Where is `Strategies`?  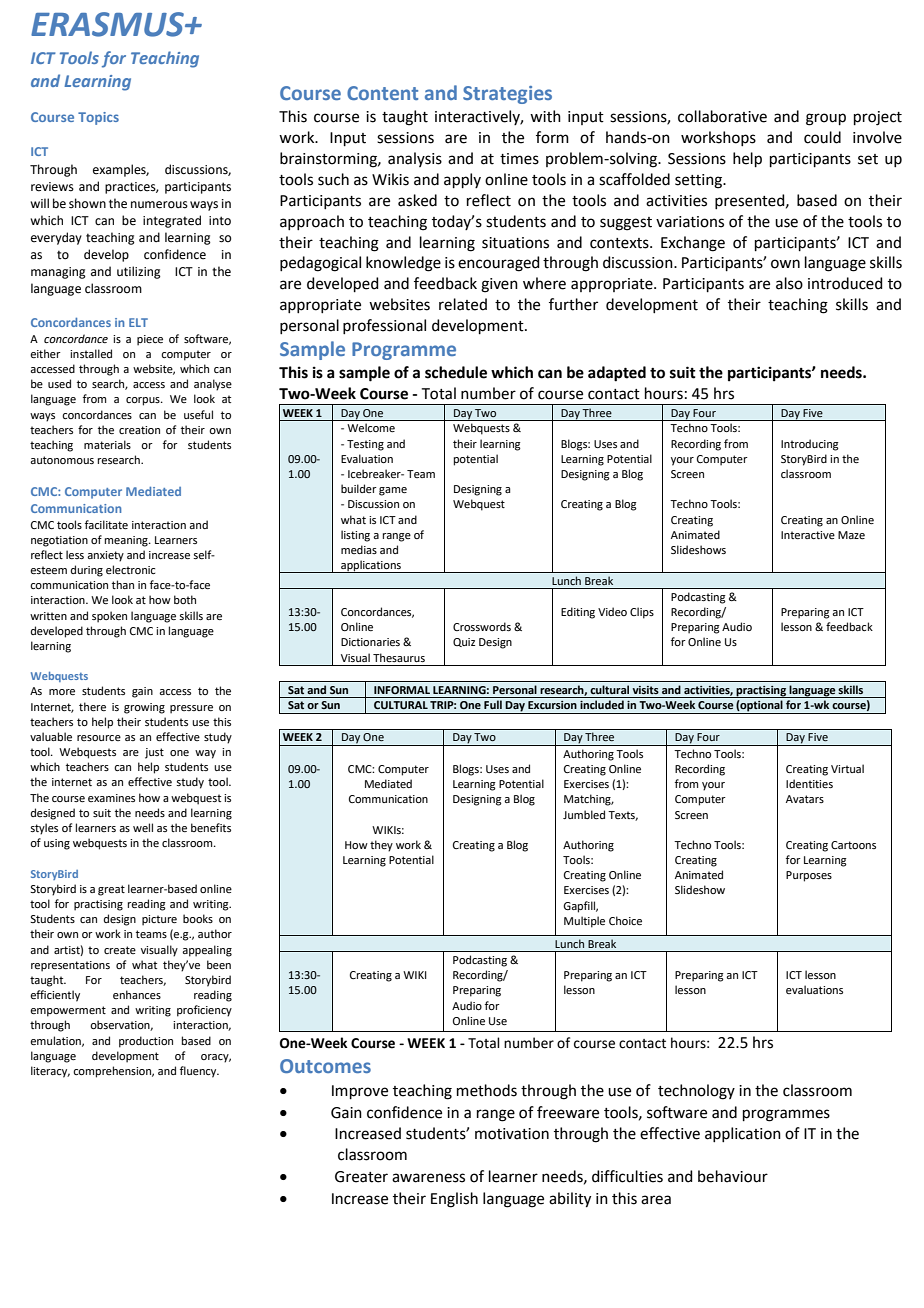
Strategies is located at coordinates (507, 95).
